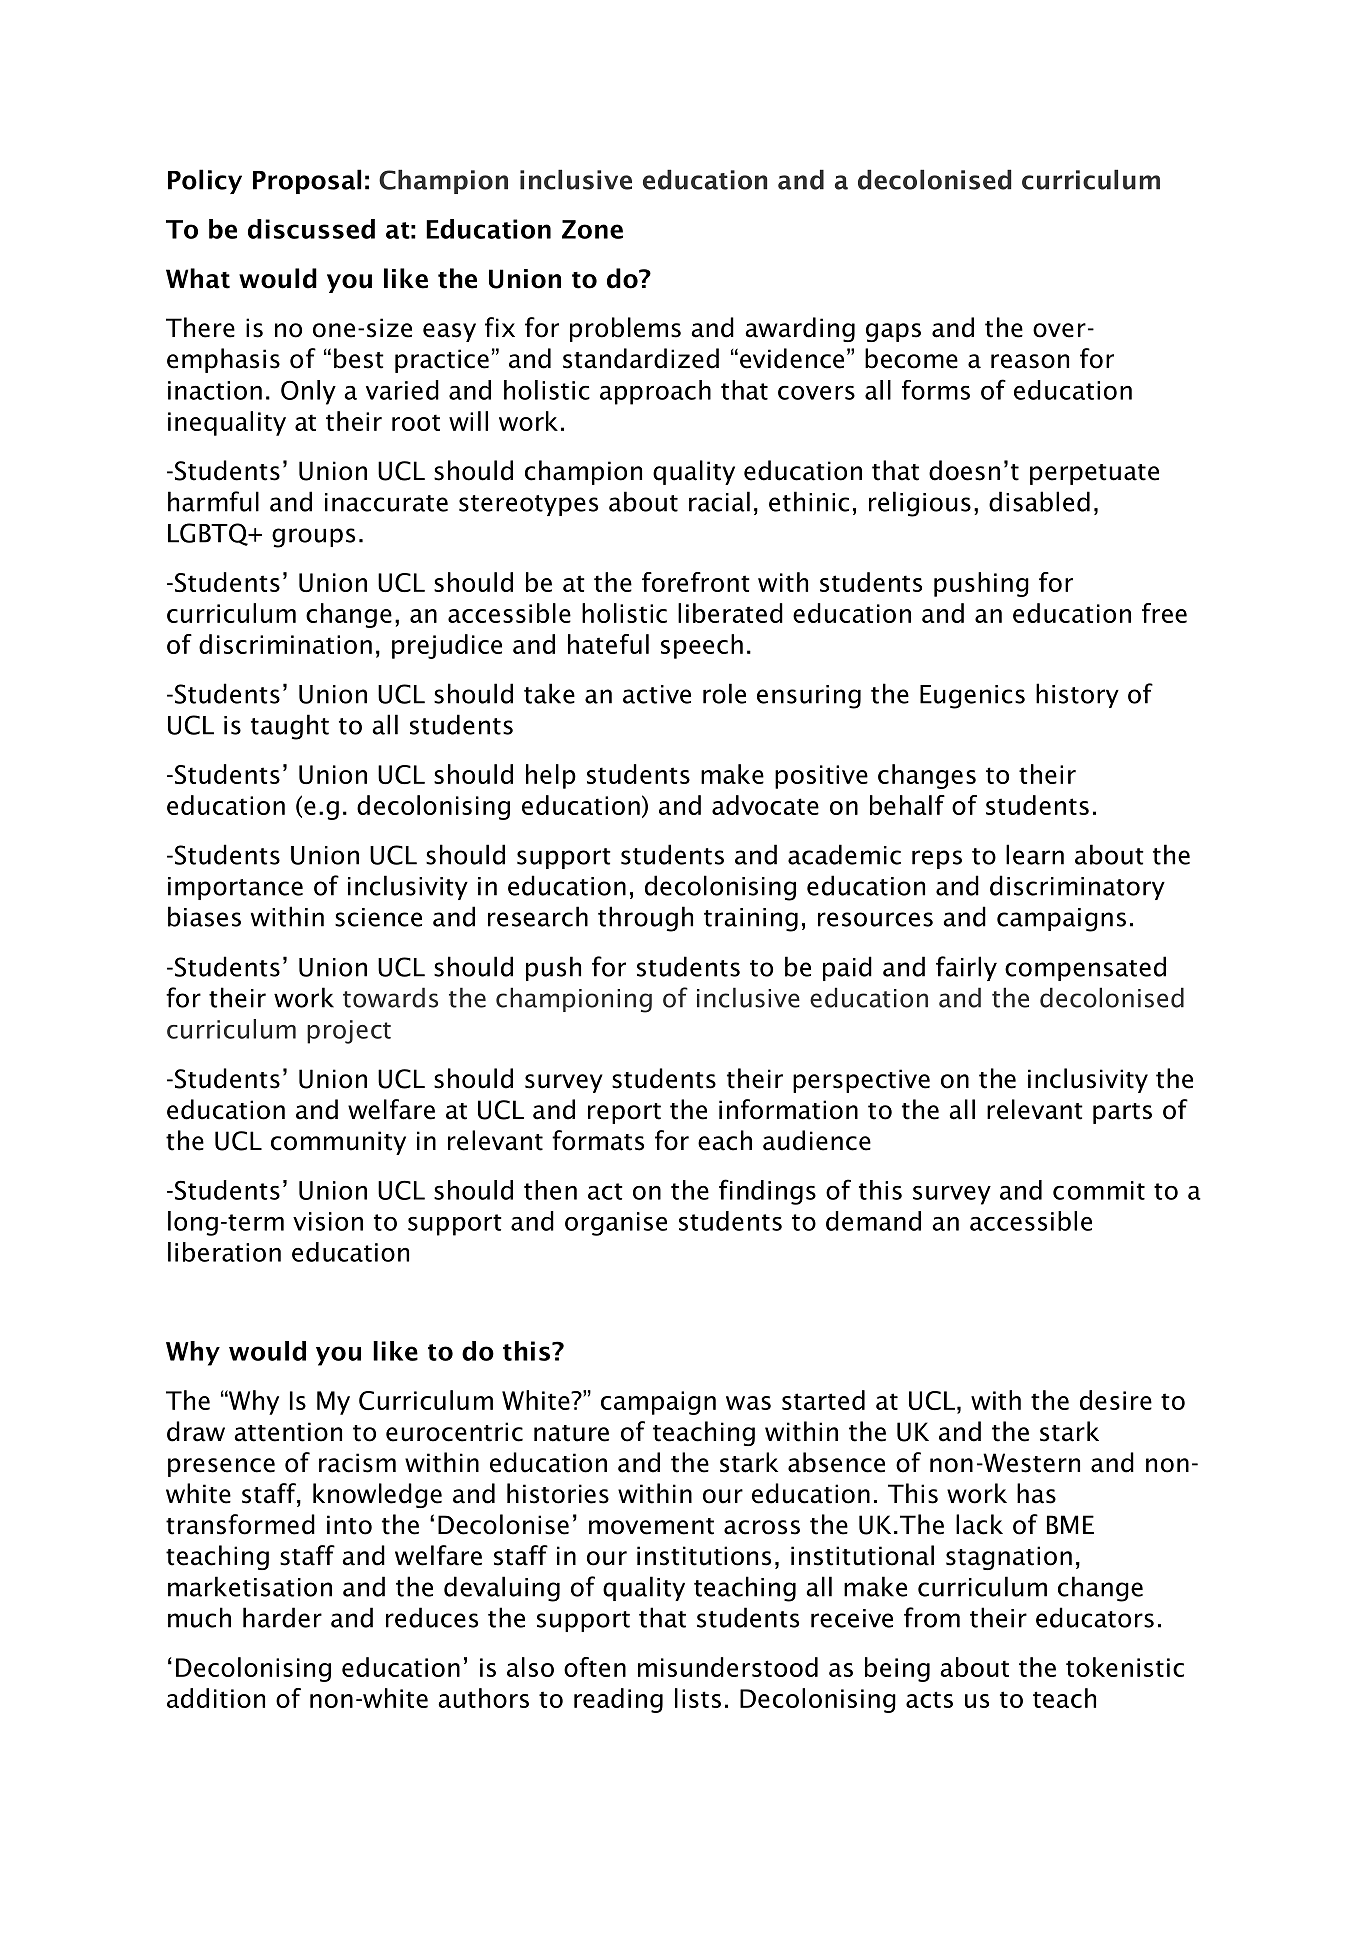  Describe the element at coordinates (1077, 695) in the document. I see `history` at that location.
